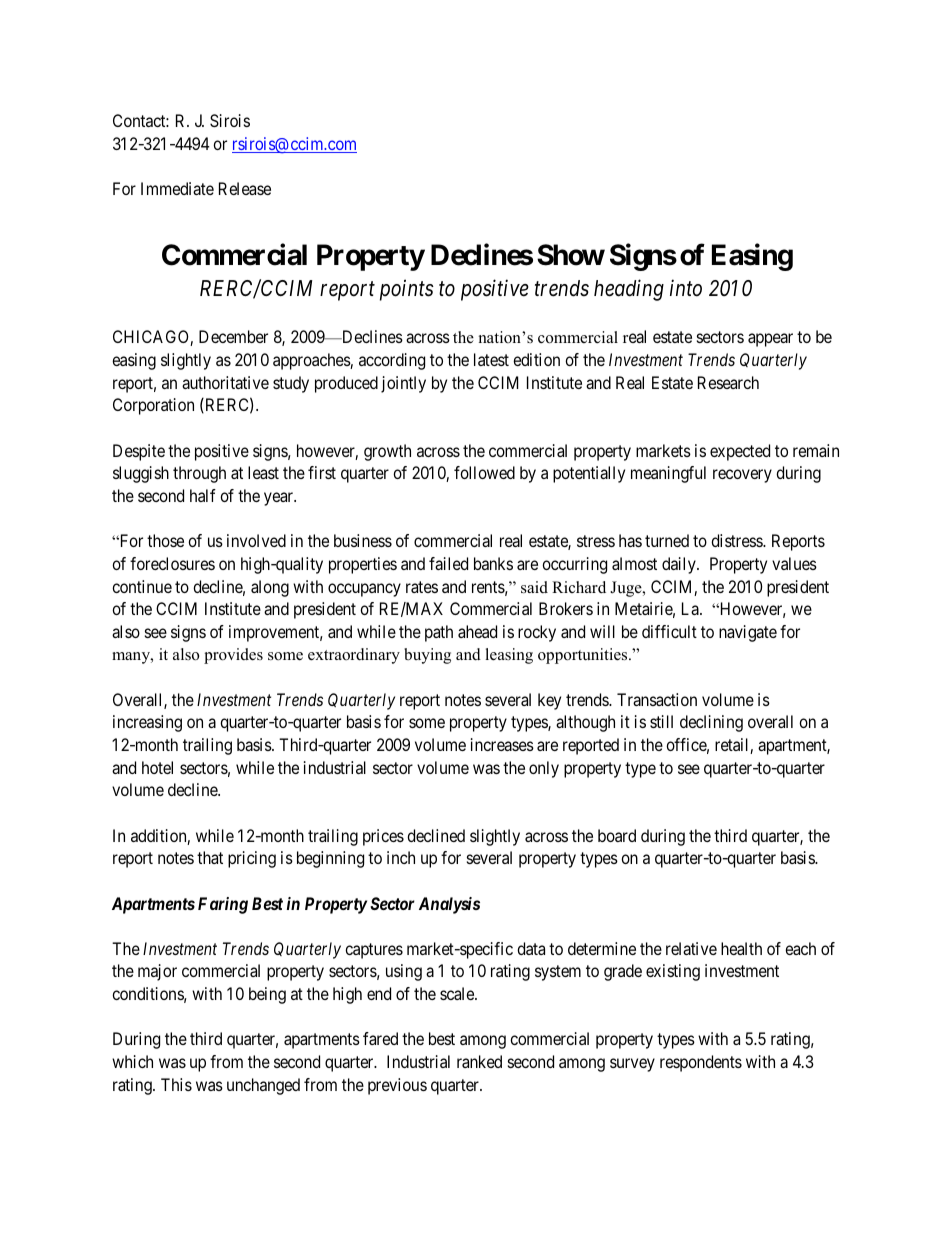 The height and width of the screenshot is (1233, 952). I want to click on This, so click(176, 1084).
